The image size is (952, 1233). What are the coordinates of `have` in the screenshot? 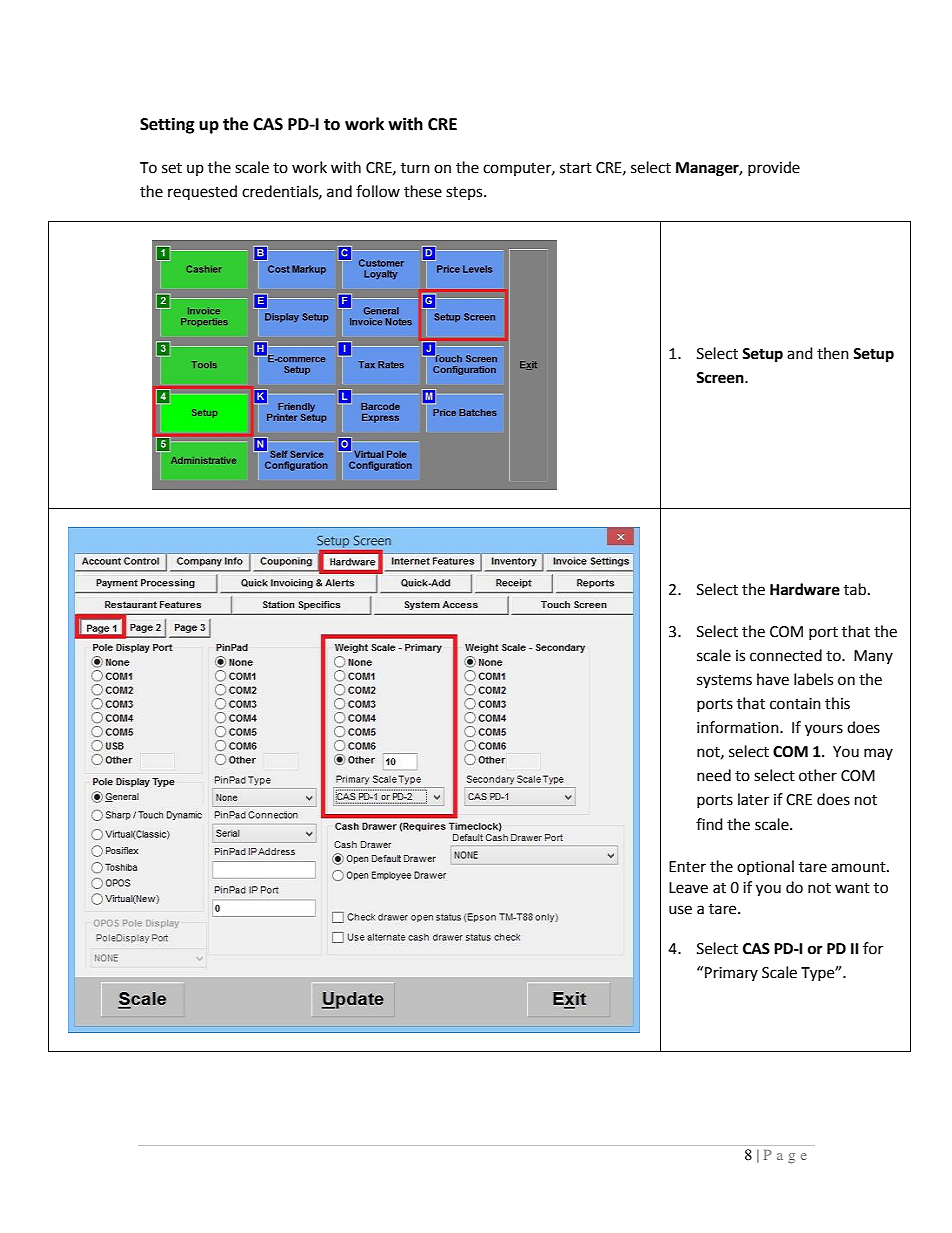 It's located at (773, 679).
